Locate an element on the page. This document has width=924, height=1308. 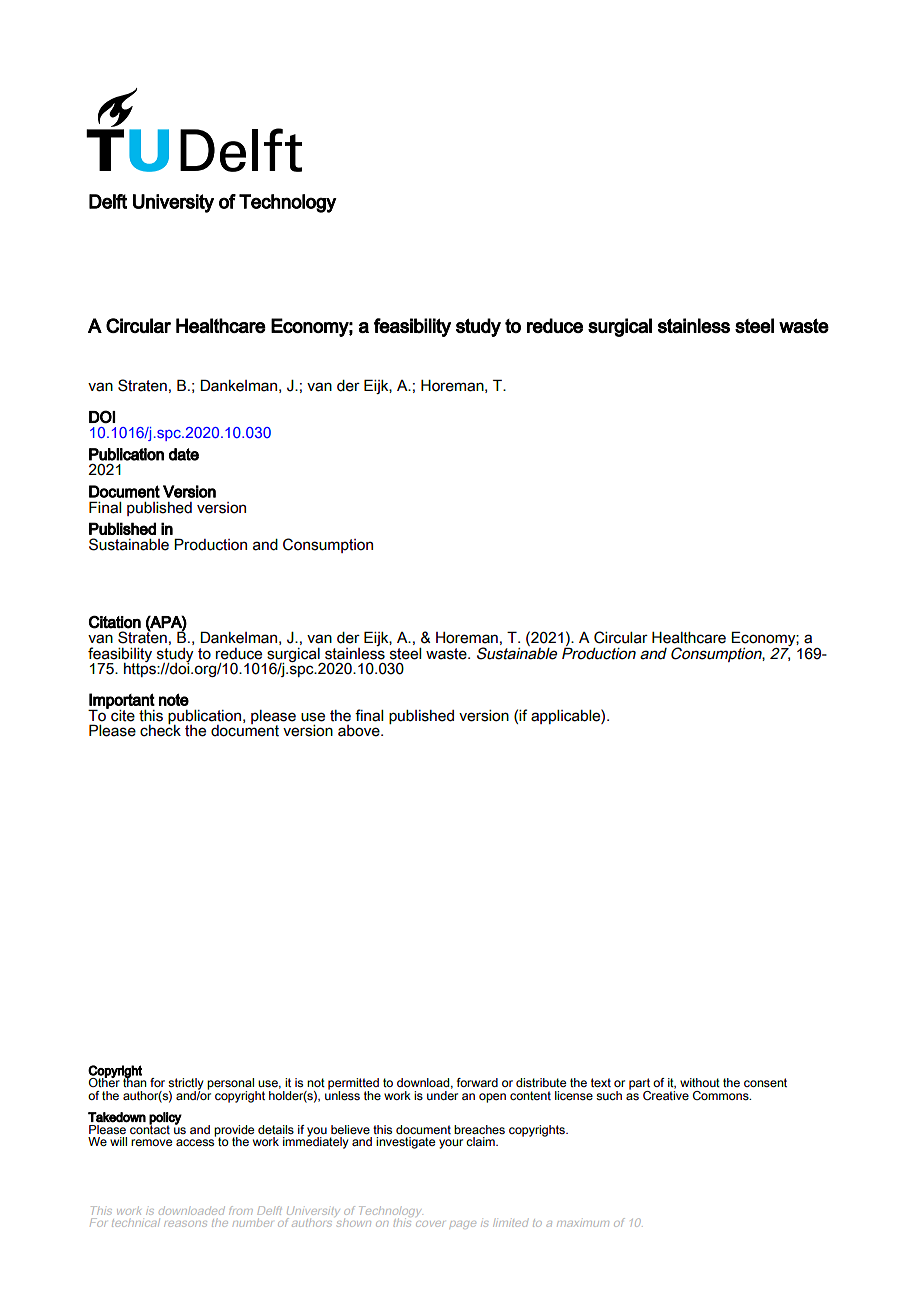
check is located at coordinates (160, 730).
